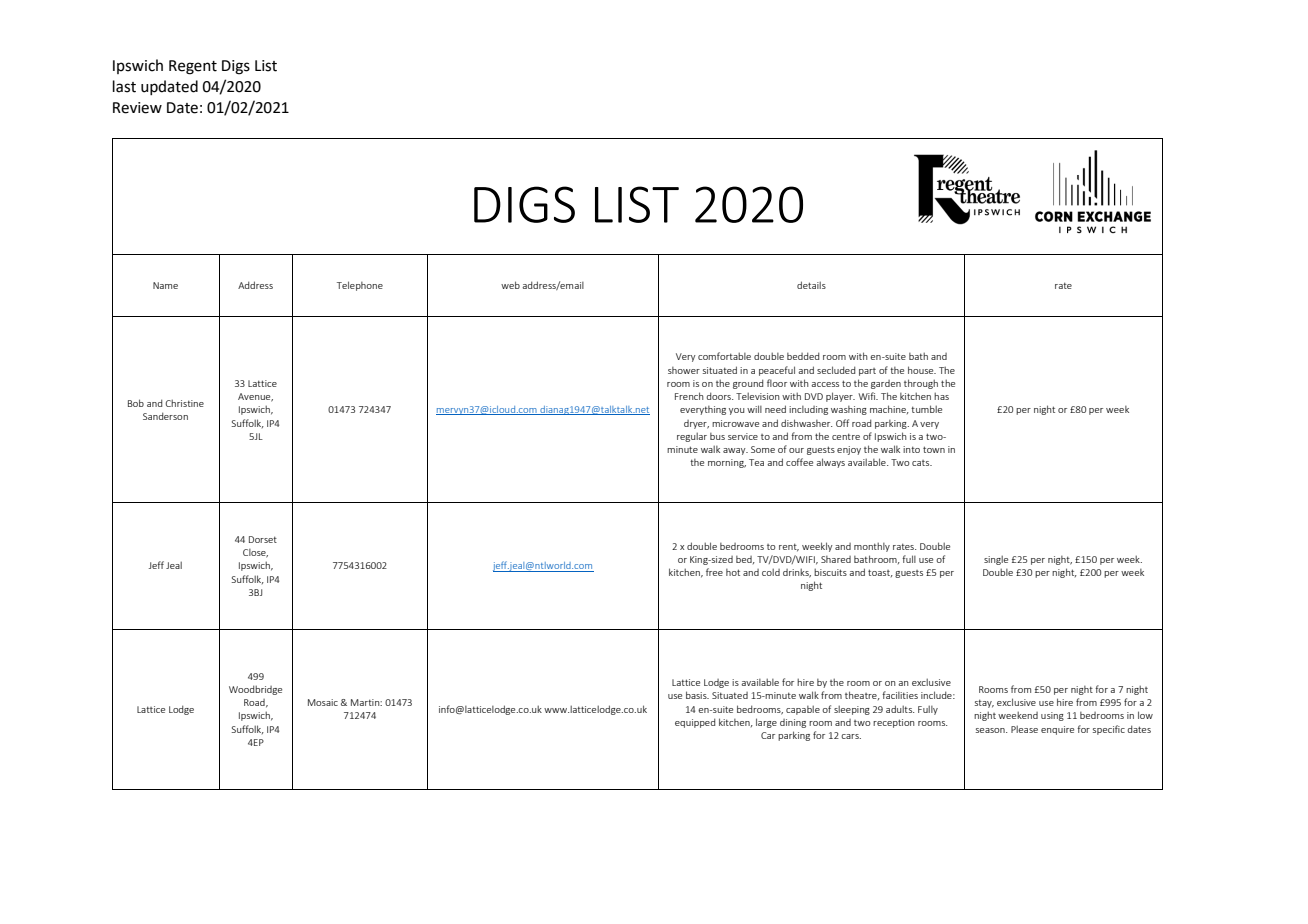 This image has width=1308, height=924. I want to click on bedded, so click(803, 356).
